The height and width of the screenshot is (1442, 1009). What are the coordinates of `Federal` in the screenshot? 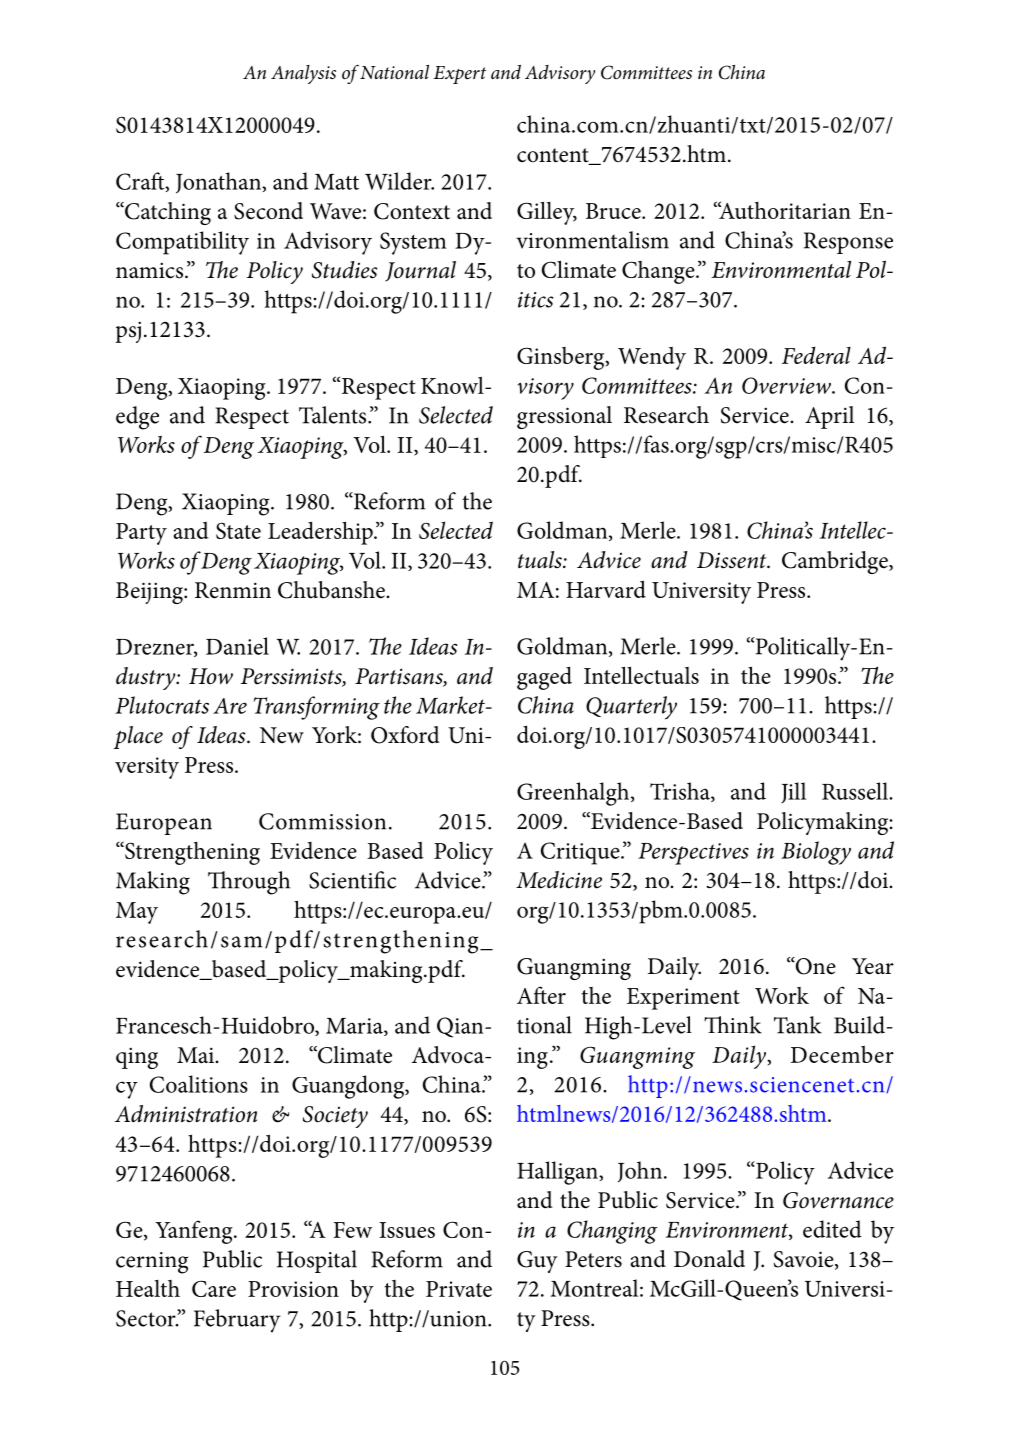 It's located at (816, 355).
